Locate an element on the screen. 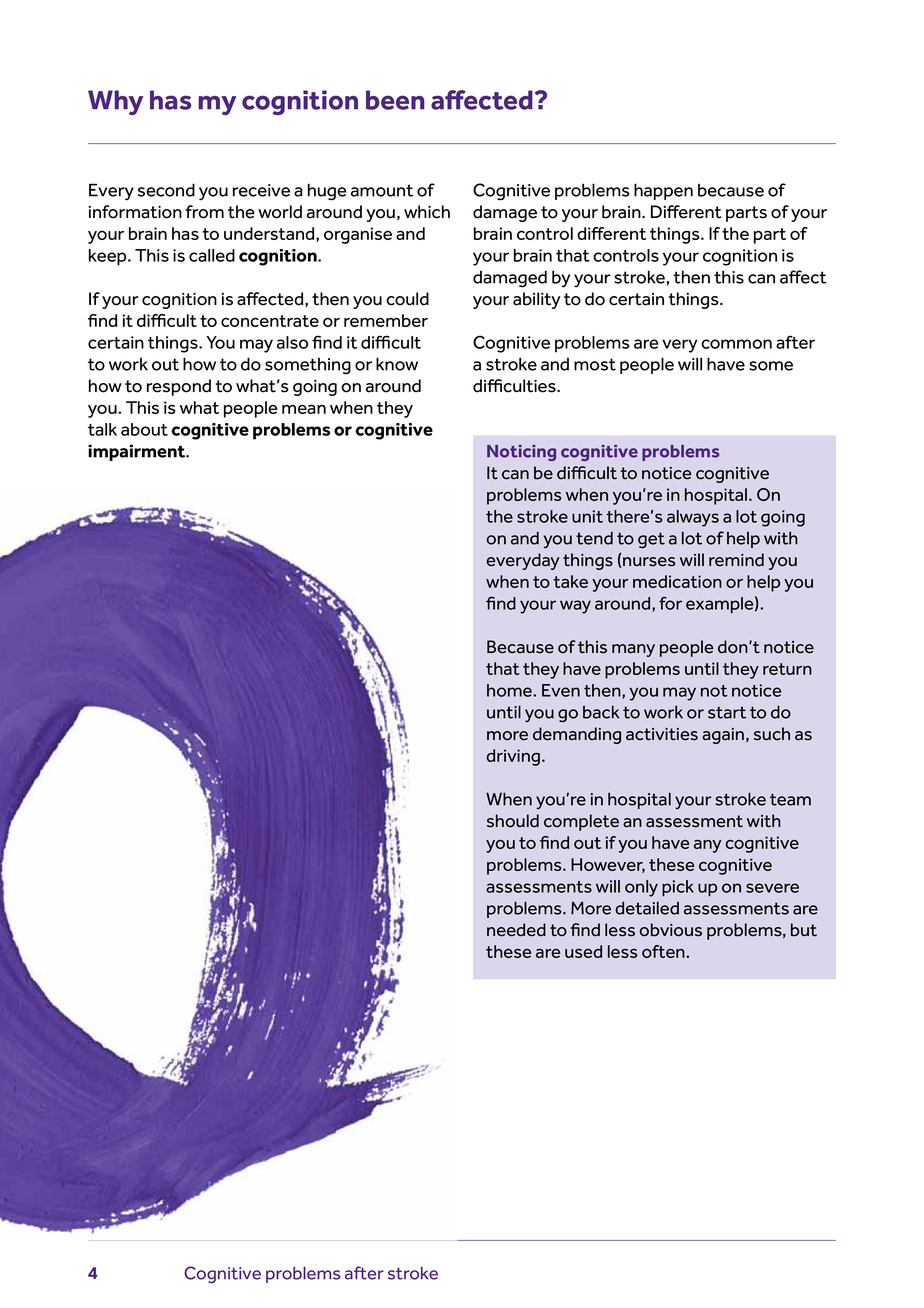 The image size is (924, 1308). home is located at coordinates (510, 690).
